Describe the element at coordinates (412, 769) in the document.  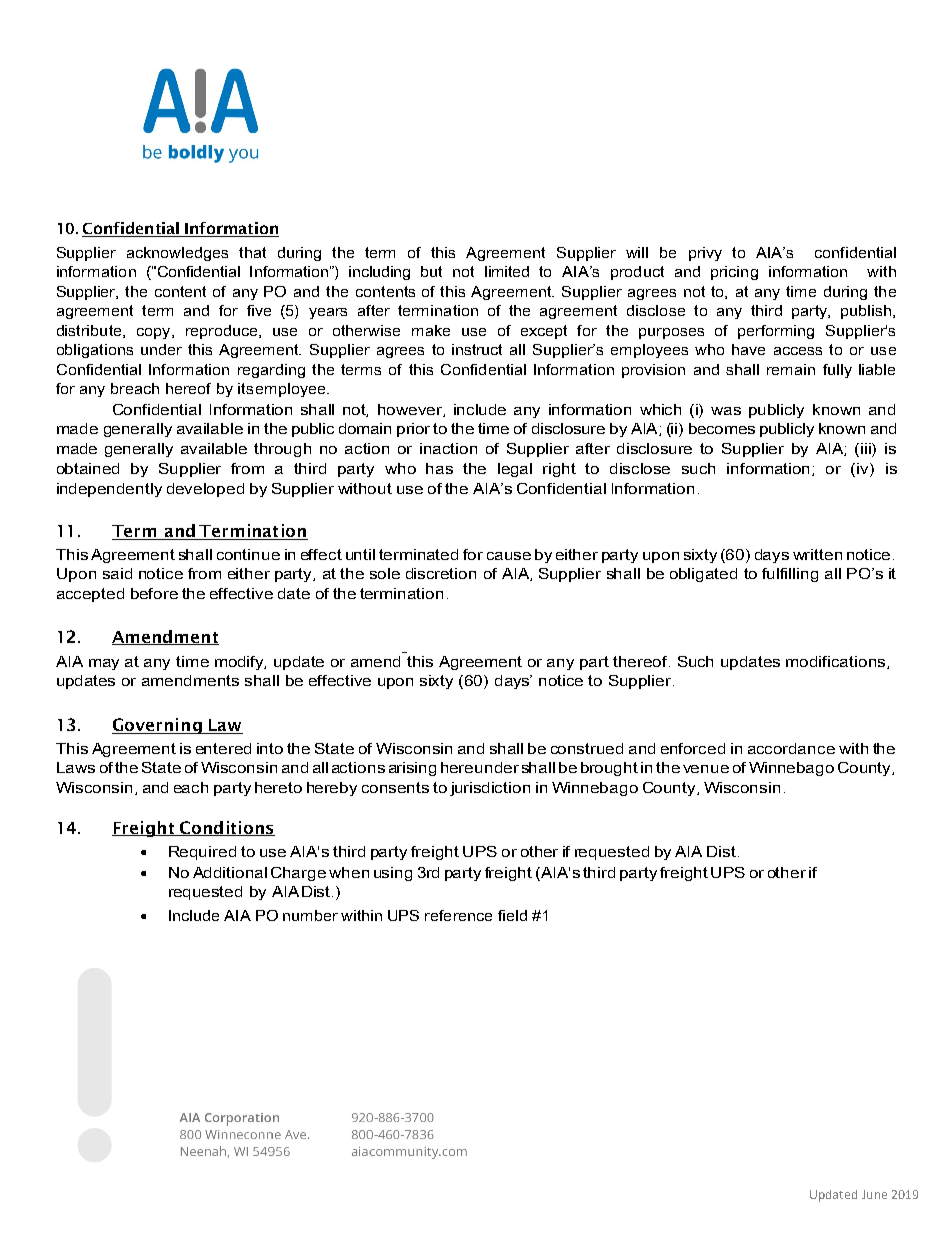
I see `arising` at that location.
